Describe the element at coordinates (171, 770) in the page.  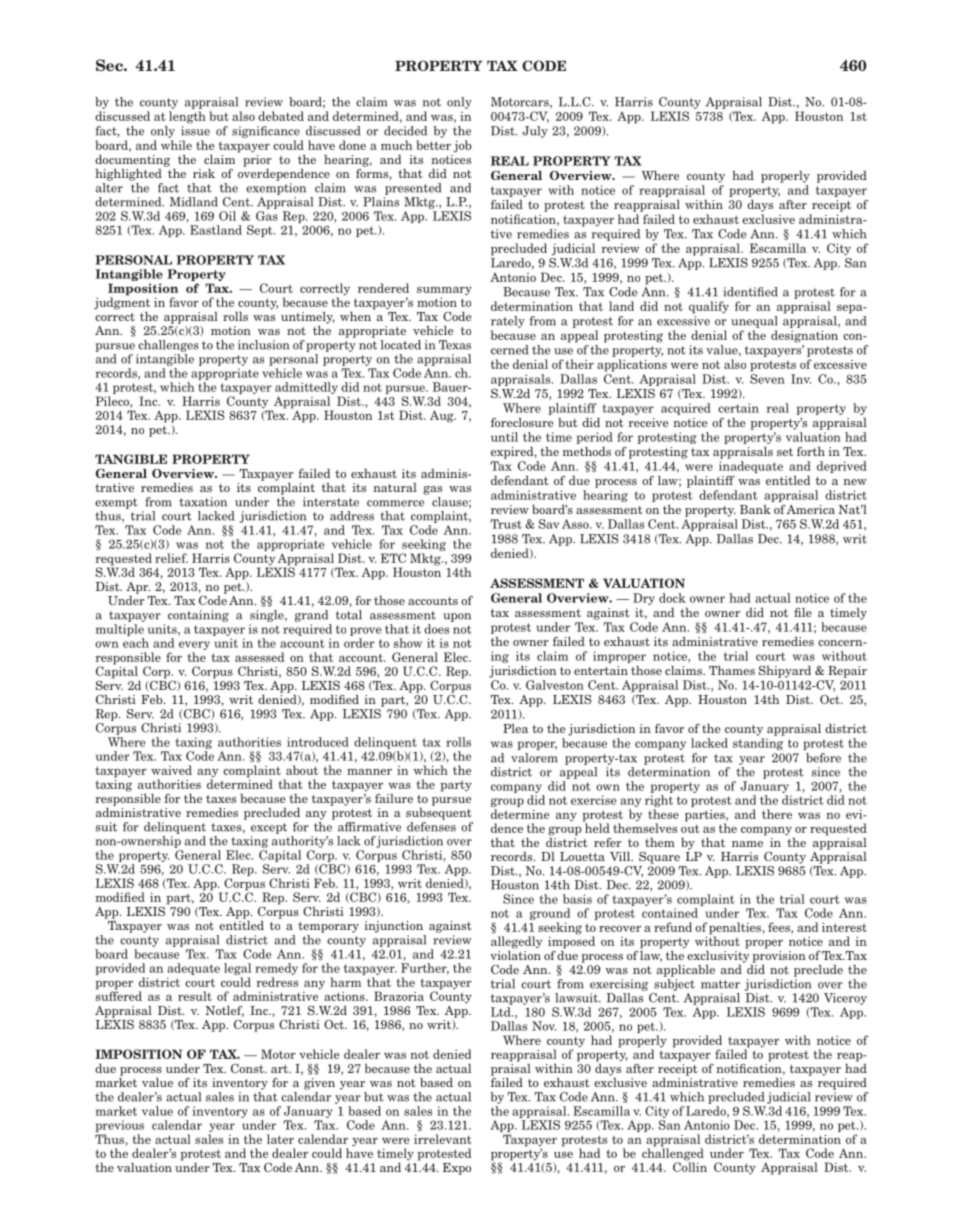
I see `waived` at that location.
